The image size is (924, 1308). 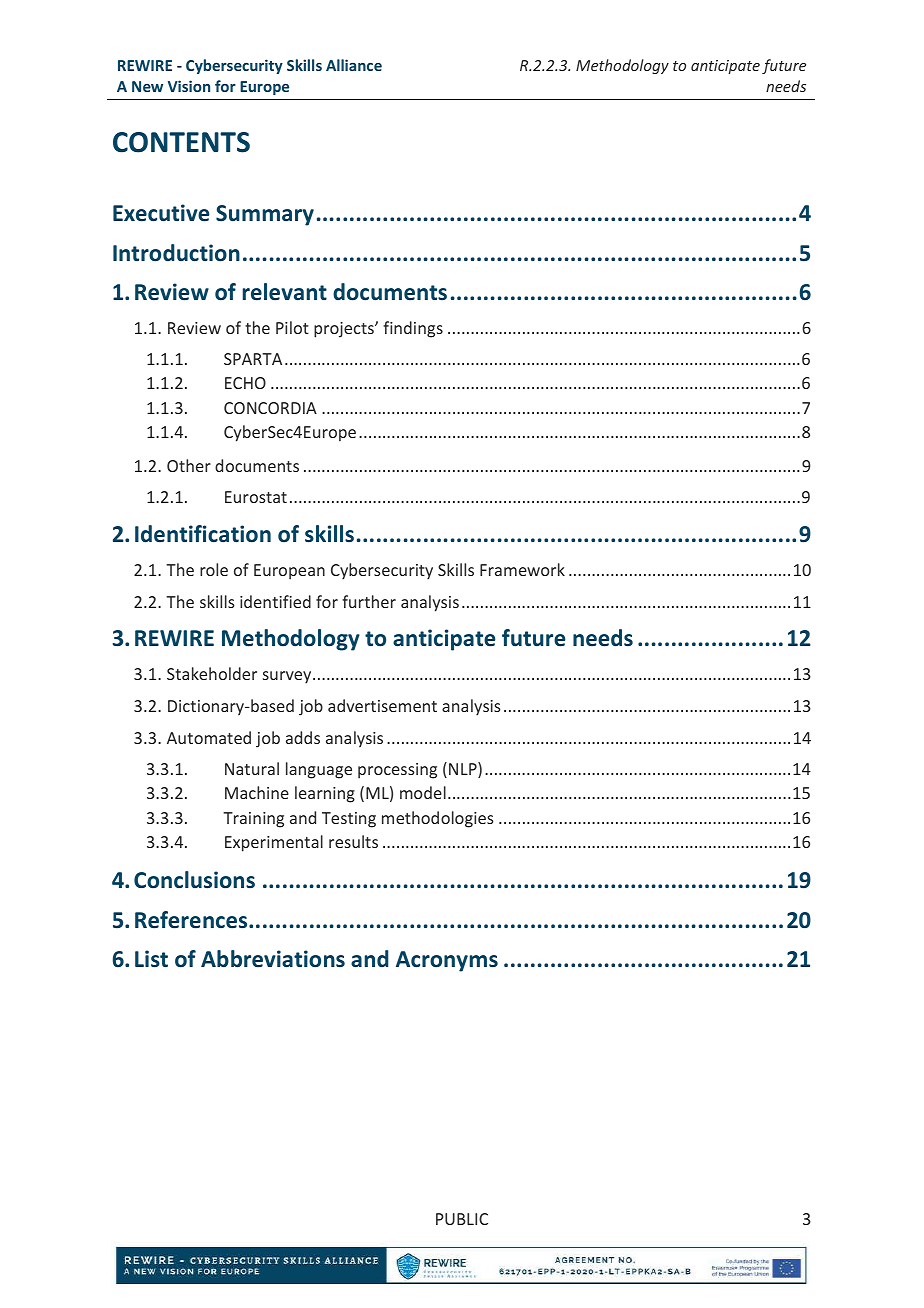 I want to click on Introduction, so click(x=176, y=253).
